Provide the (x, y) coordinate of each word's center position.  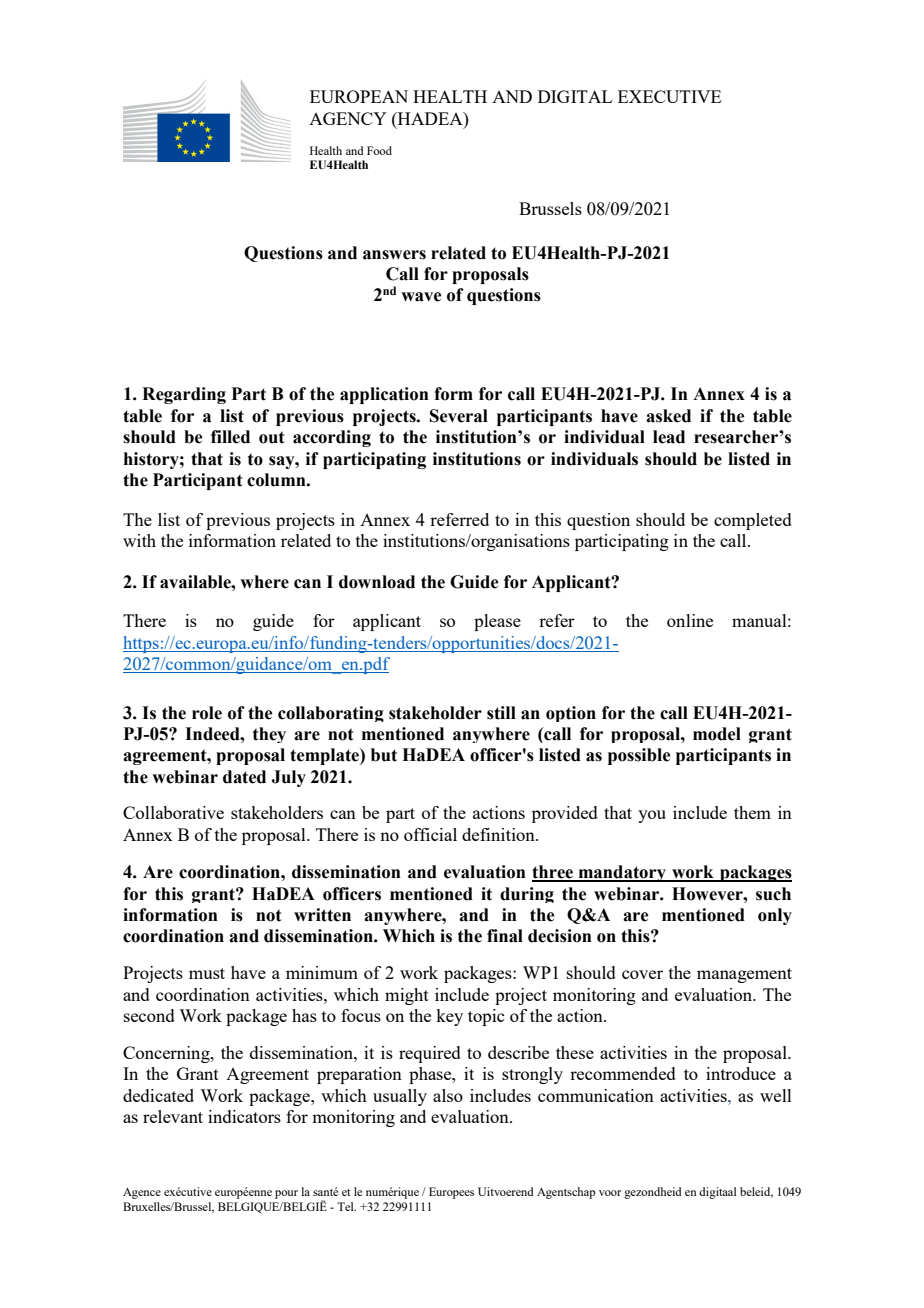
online (690, 620)
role (207, 713)
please (497, 622)
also (448, 1095)
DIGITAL (575, 96)
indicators (244, 1116)
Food (379, 150)
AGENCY (348, 118)
